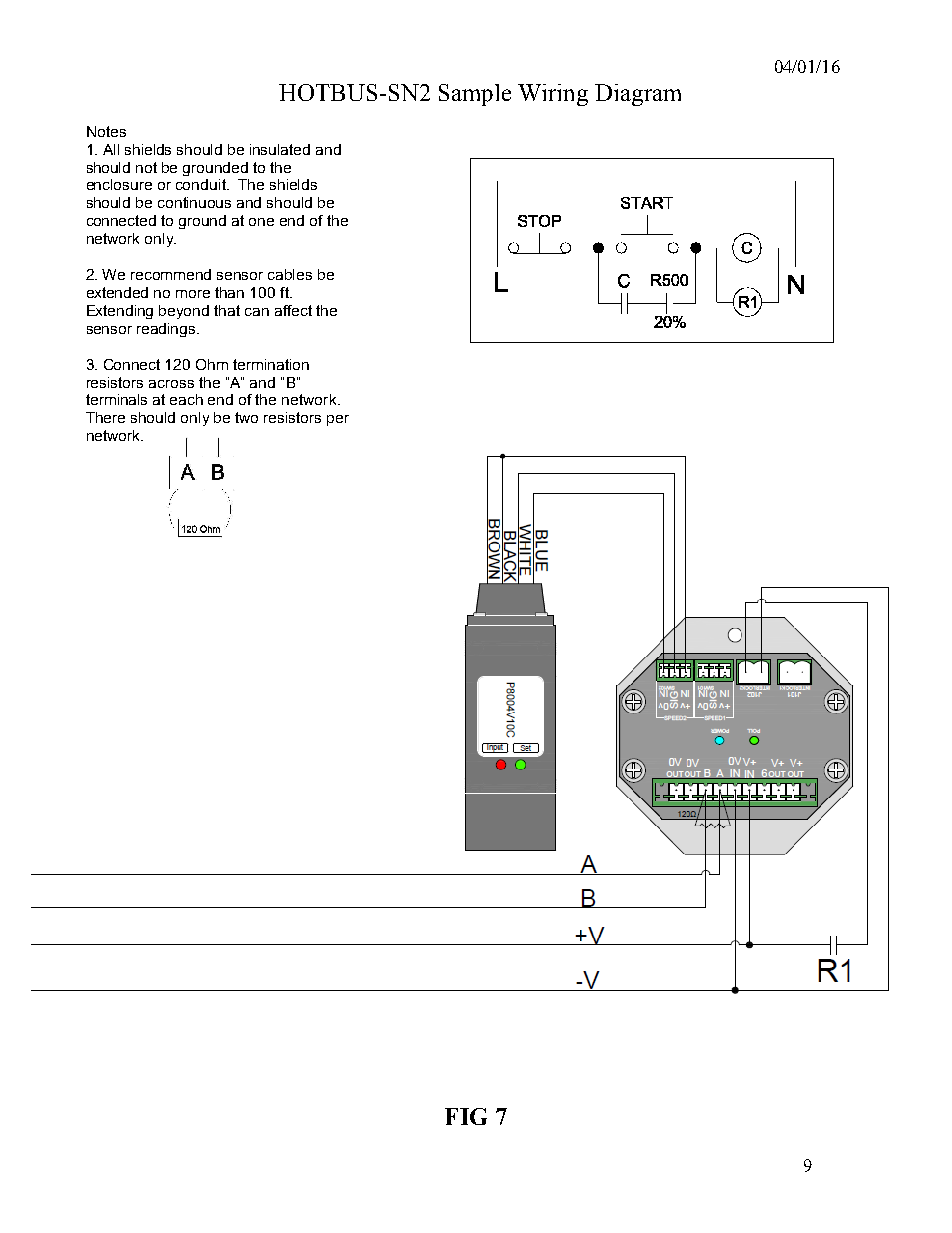 Image resolution: width=952 pixels, height=1233 pixels. Describe the element at coordinates (271, 364) in the document. I see `termination` at that location.
